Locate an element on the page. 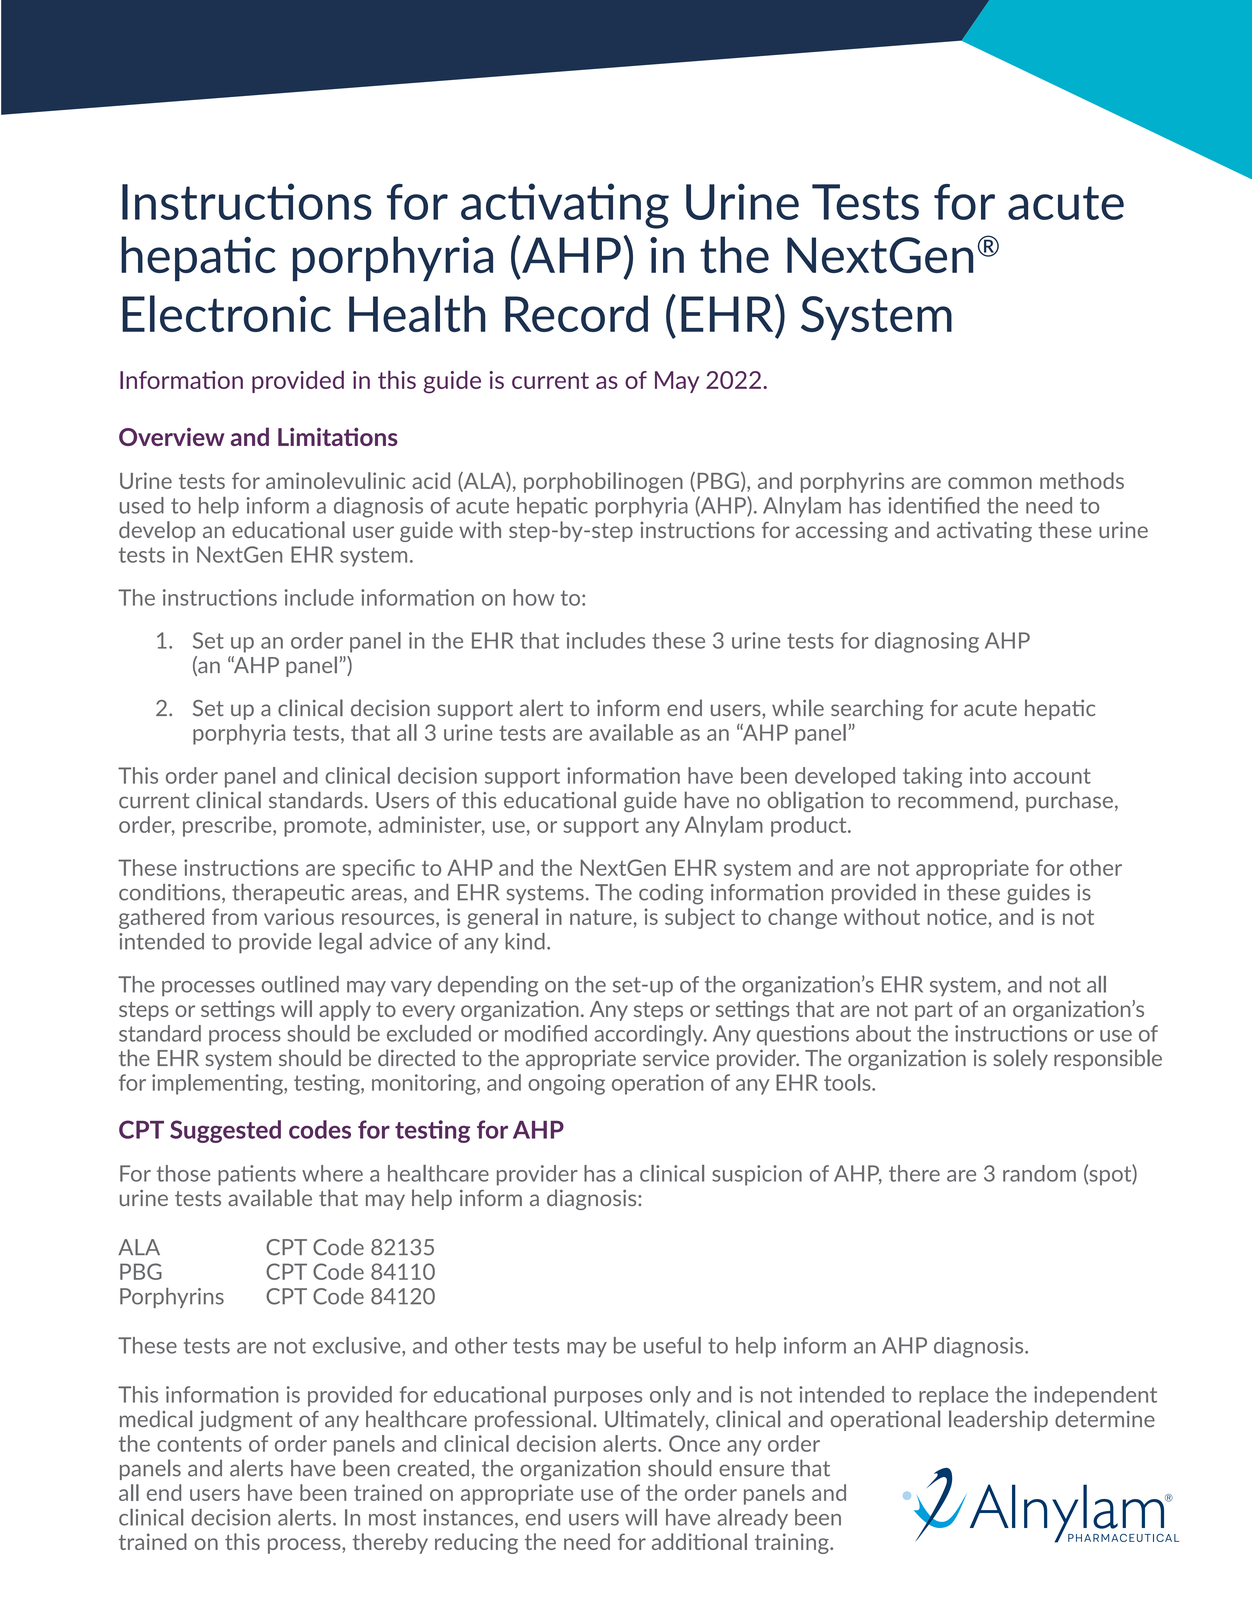 This image has width=1252, height=1621. Electronic is located at coordinates (226, 313).
